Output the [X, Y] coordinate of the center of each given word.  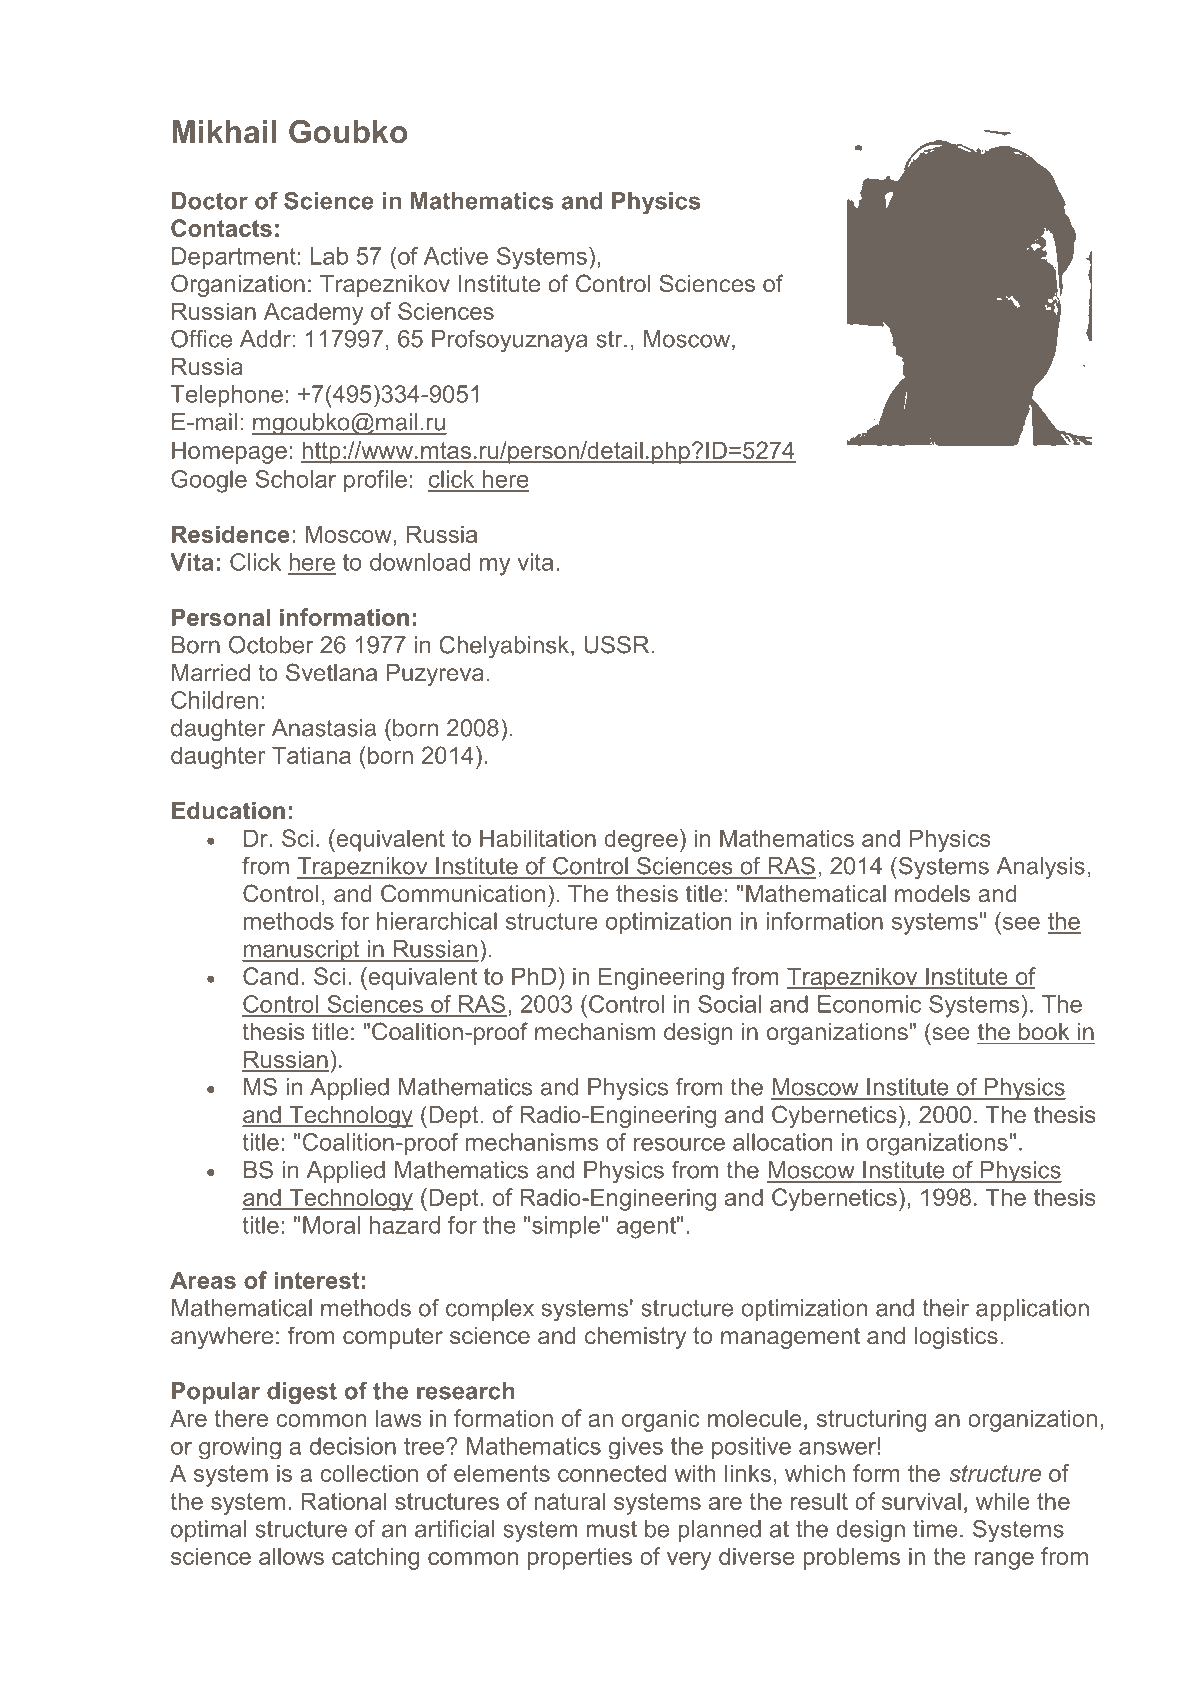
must [611, 1529]
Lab [329, 256]
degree [641, 840]
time [935, 1529]
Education [228, 810]
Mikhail [224, 132]
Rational [343, 1501]
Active [456, 256]
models [932, 893]
